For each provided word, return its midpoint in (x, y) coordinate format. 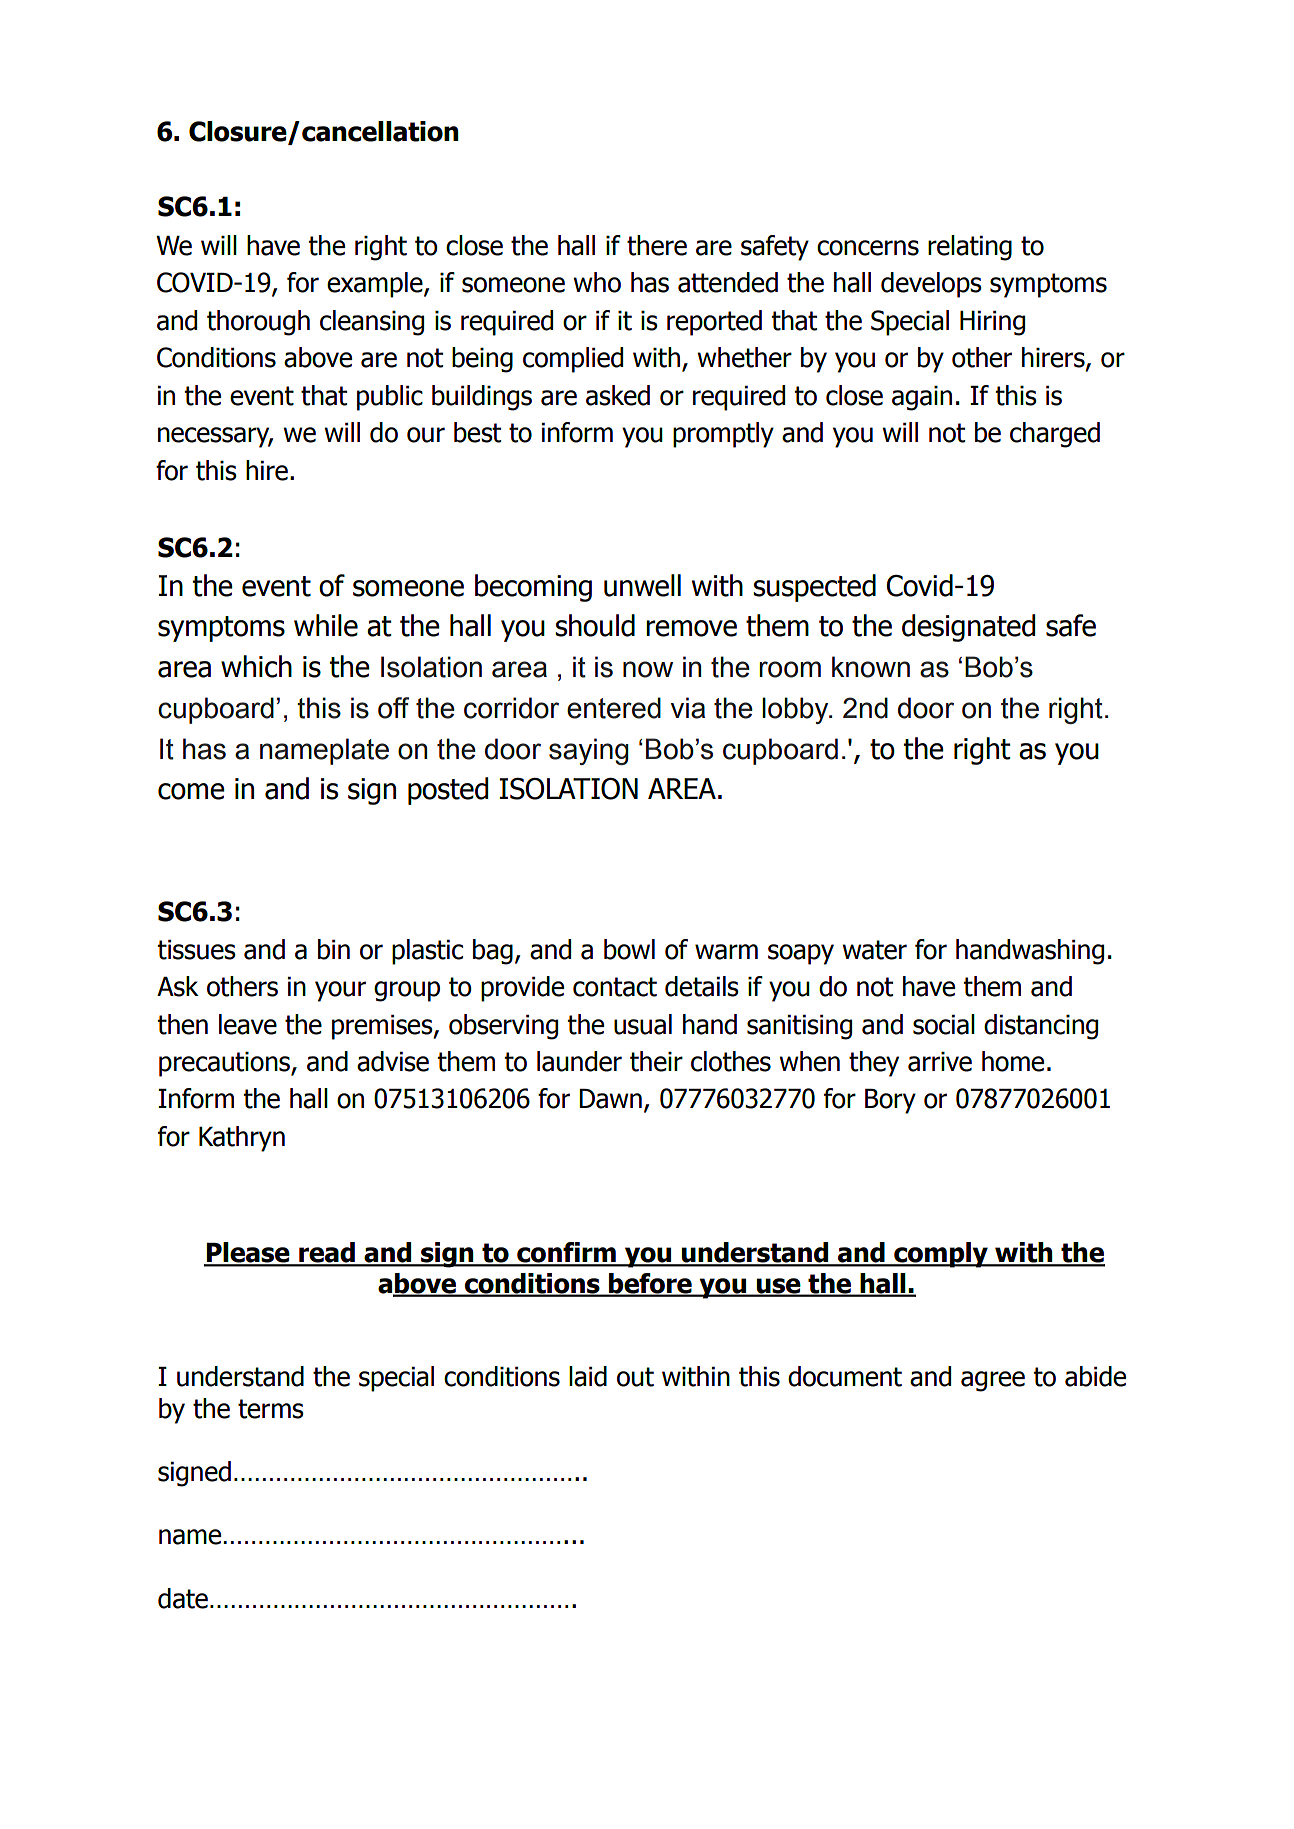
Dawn (610, 1099)
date (183, 1598)
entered (614, 708)
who (597, 282)
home (1013, 1061)
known (871, 667)
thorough (258, 323)
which (256, 666)
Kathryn (242, 1139)
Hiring (992, 323)
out (635, 1377)
